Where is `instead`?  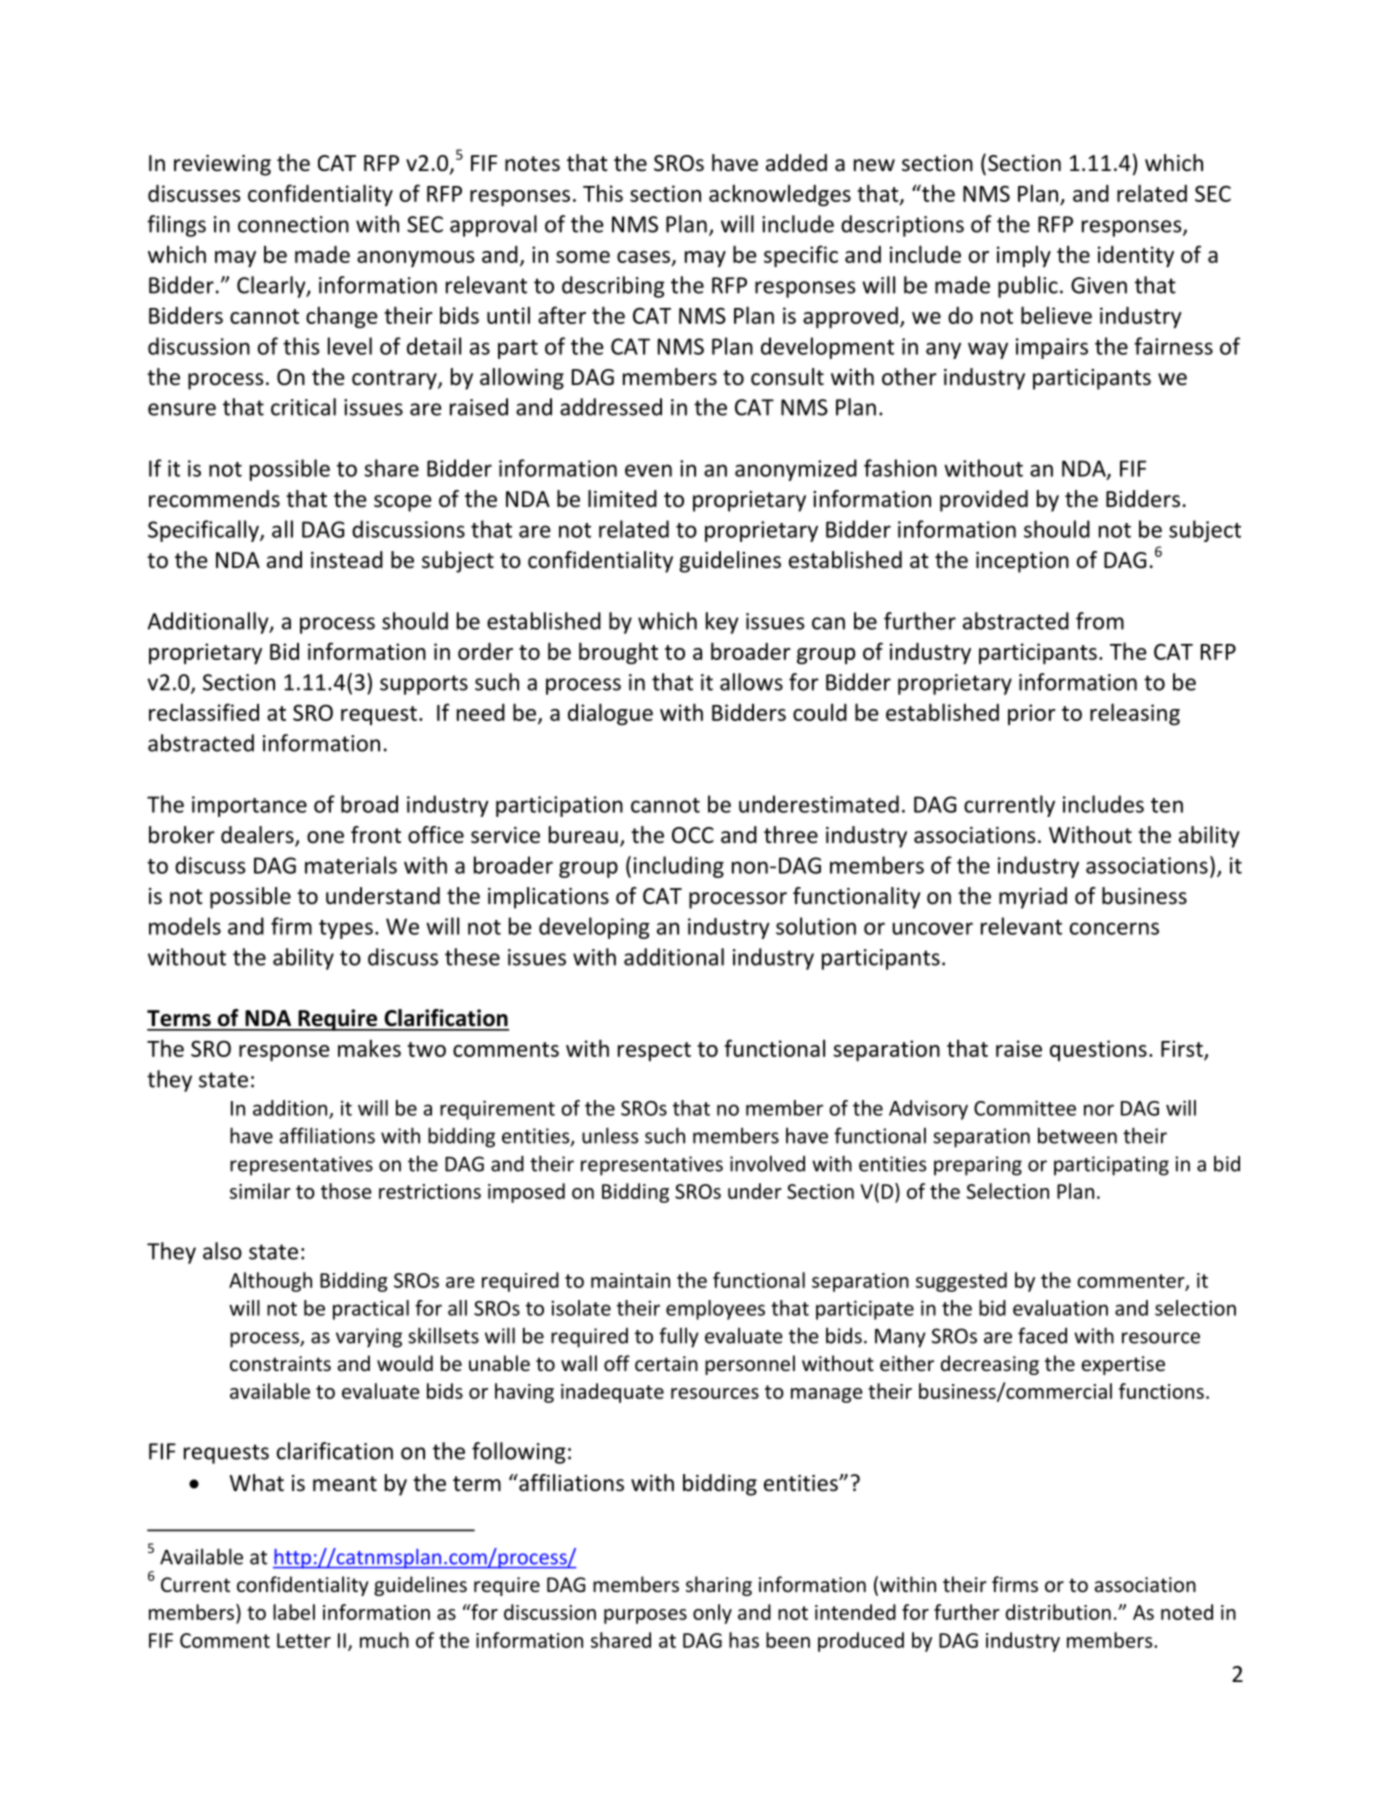 instead is located at coordinates (347, 560).
